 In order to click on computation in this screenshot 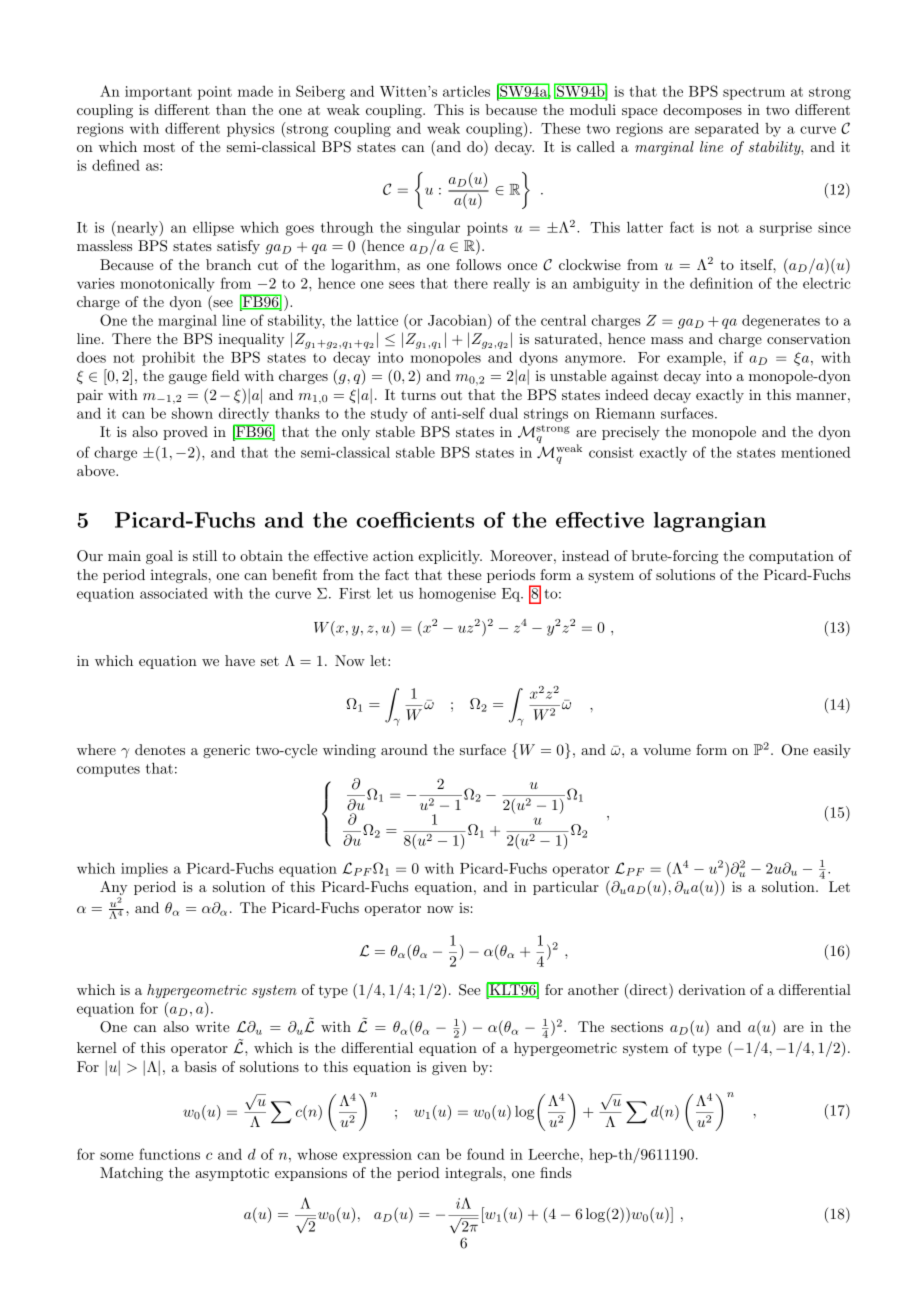, I will do `click(791, 557)`.
